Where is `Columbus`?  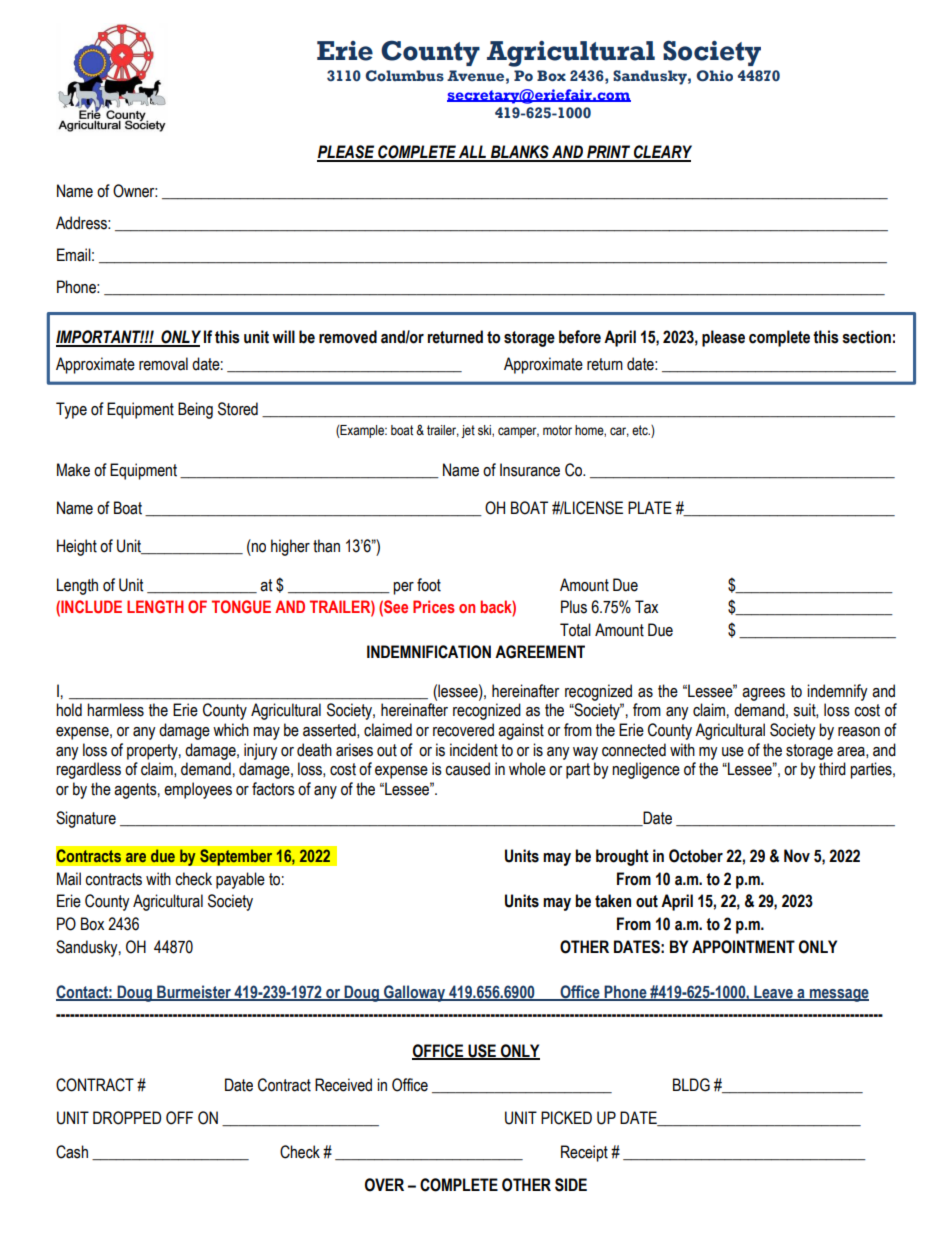
Columbus is located at coordinates (404, 76).
